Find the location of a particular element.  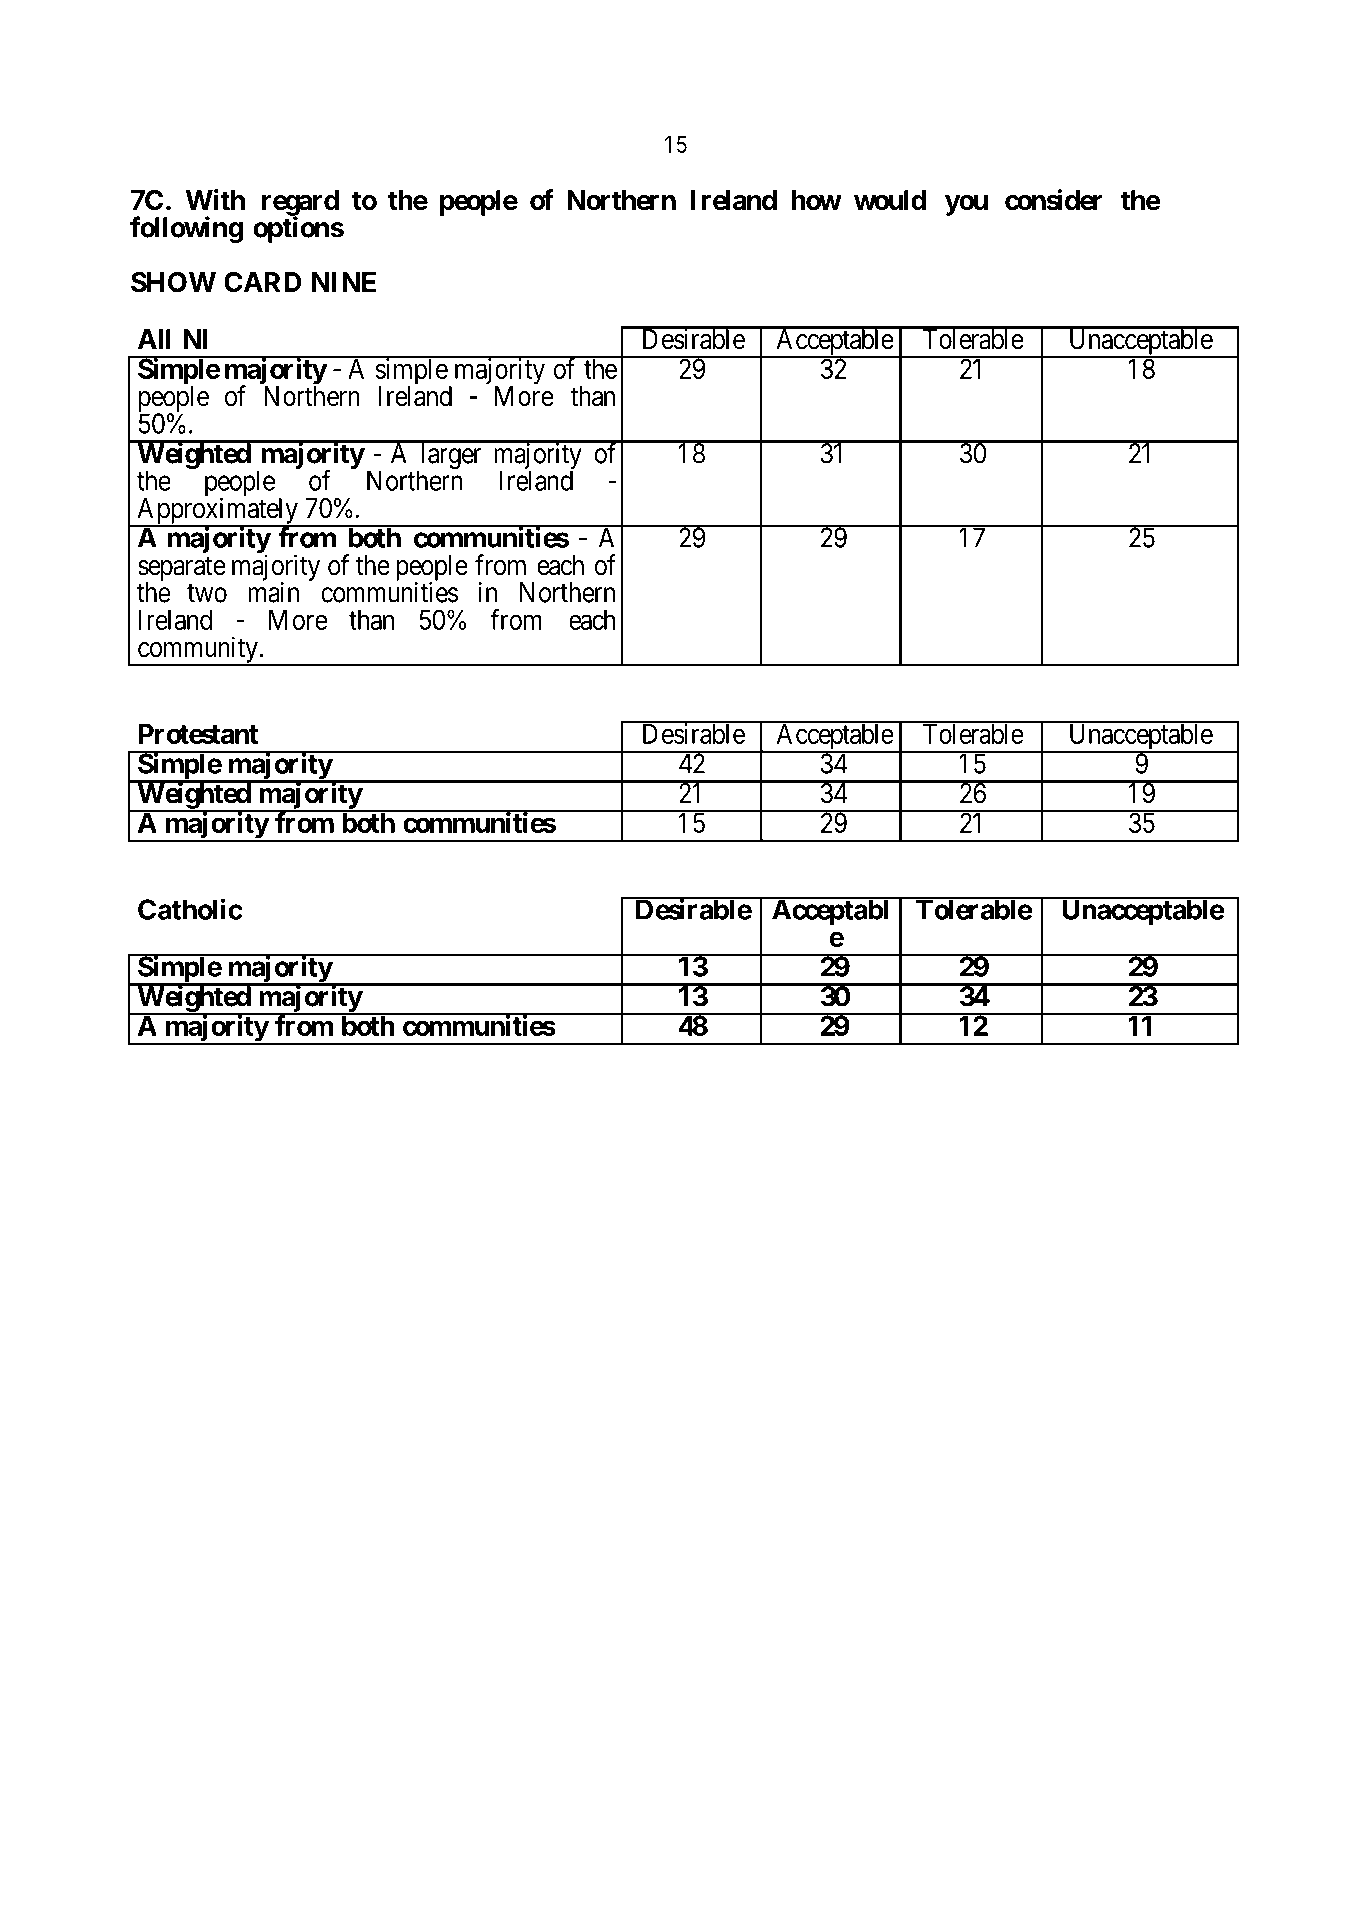

regard is located at coordinates (300, 204).
